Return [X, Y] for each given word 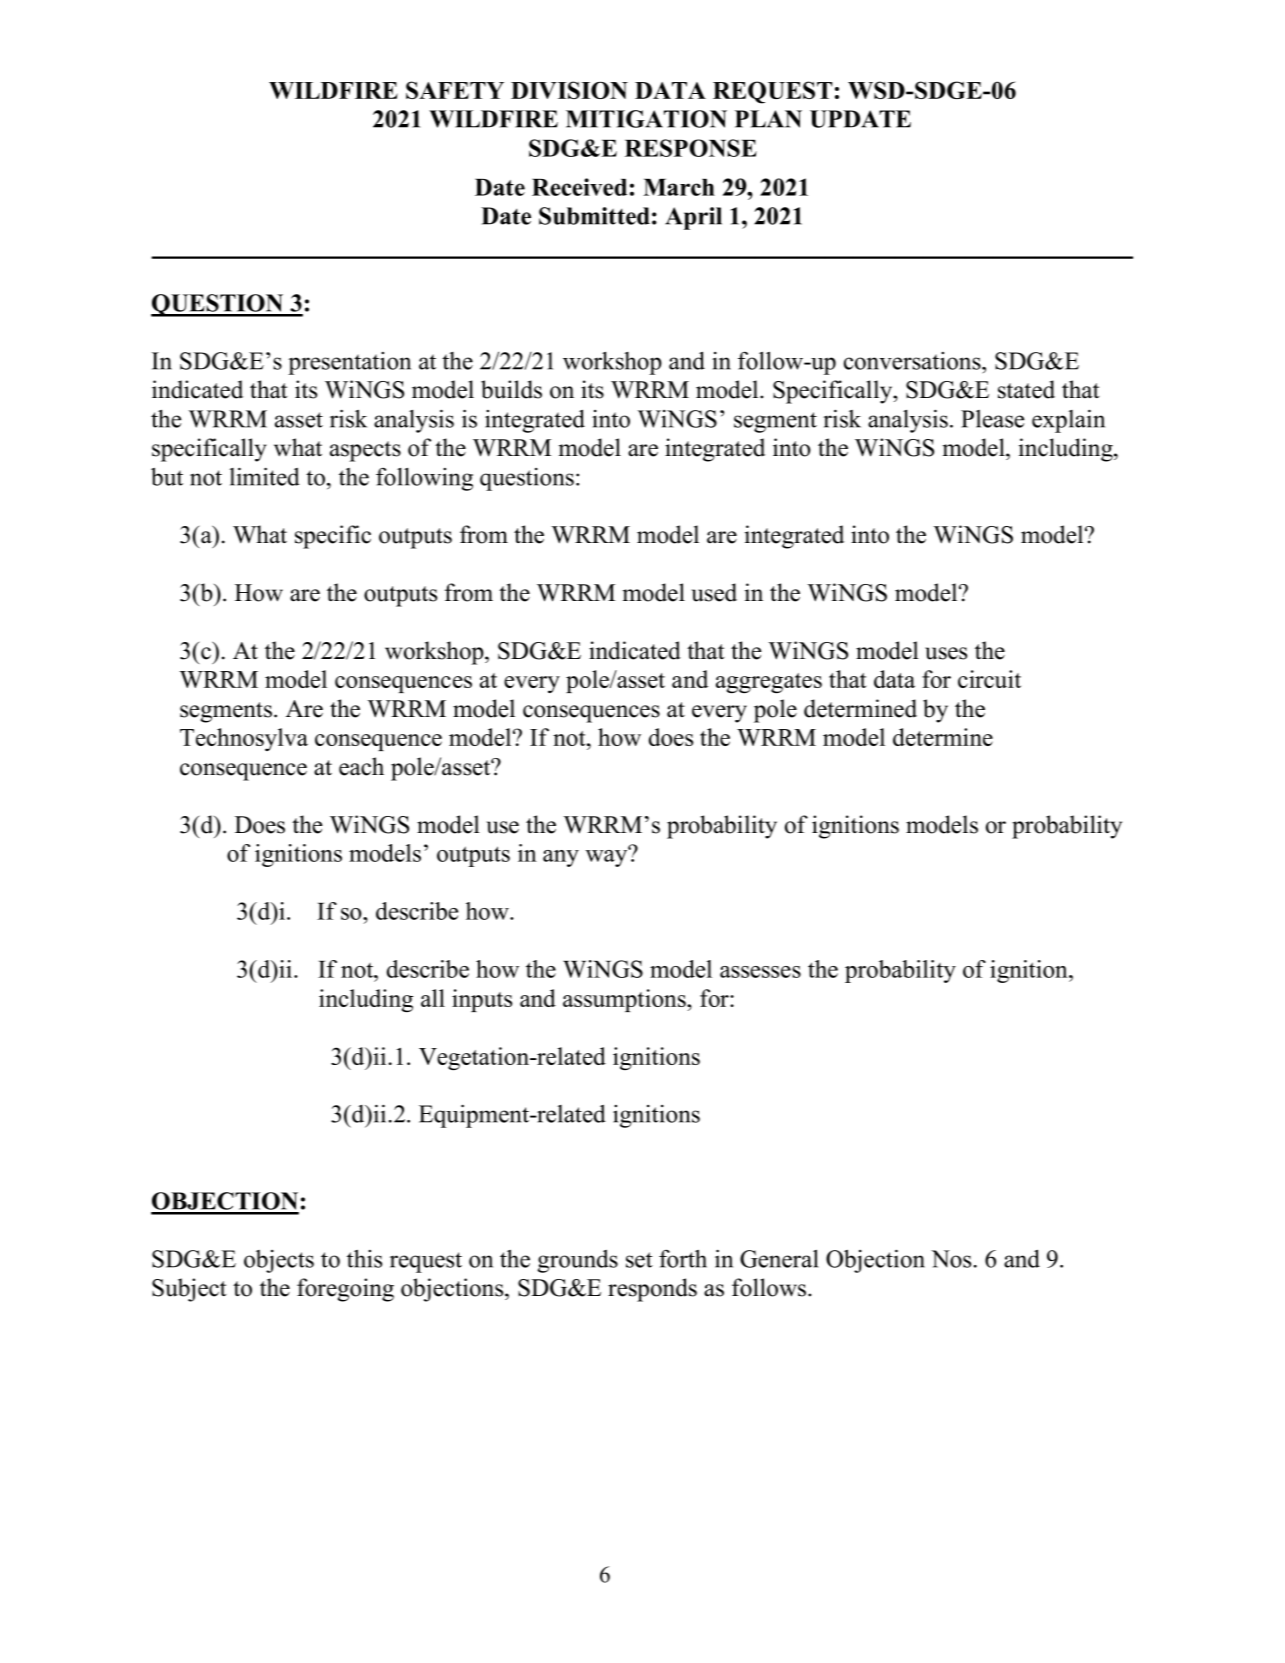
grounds [578, 1261]
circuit [989, 679]
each [361, 766]
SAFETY [455, 90]
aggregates [769, 683]
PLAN [768, 119]
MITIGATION [646, 119]
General [779, 1258]
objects [279, 1261]
